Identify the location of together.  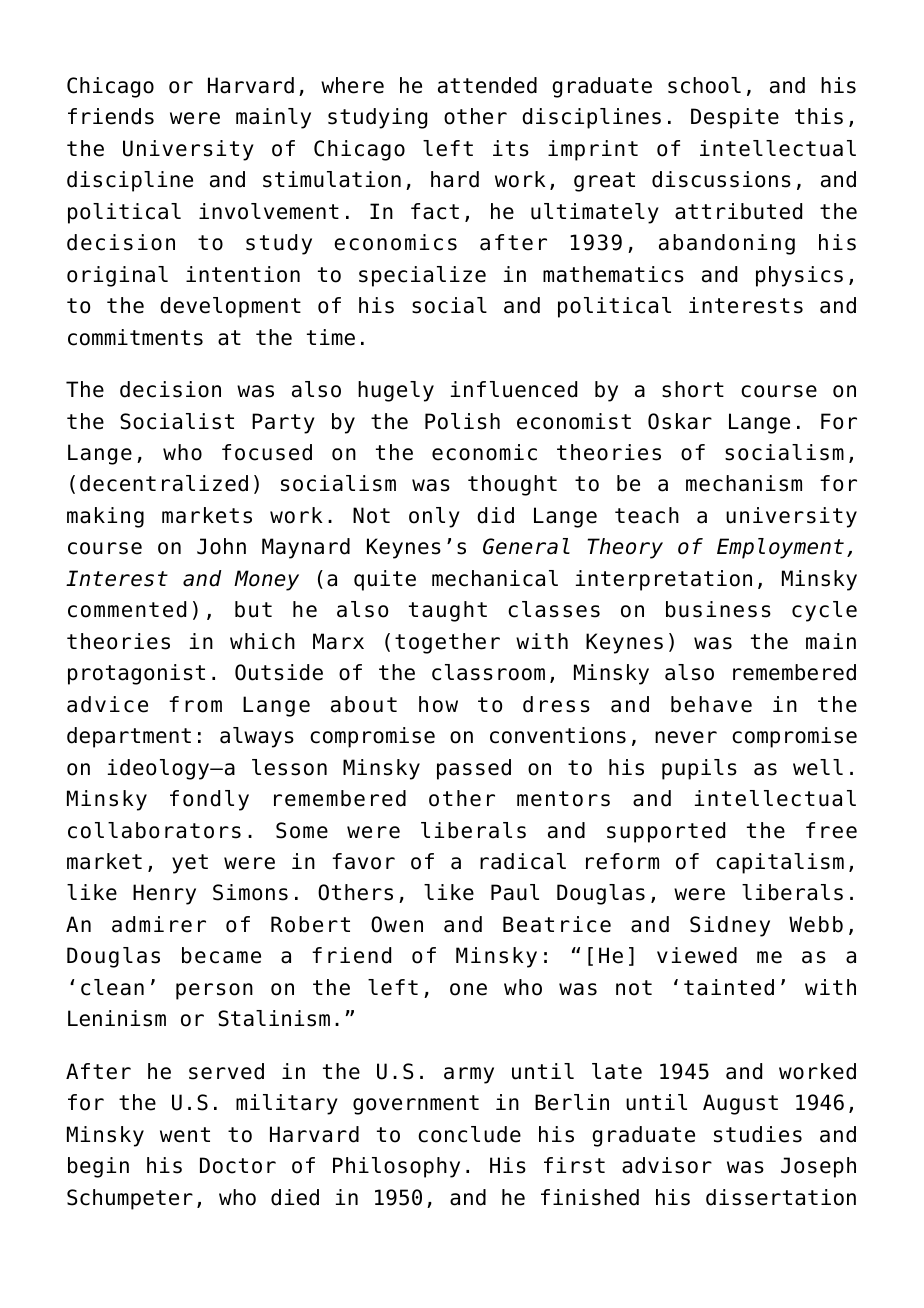
(447, 643).
